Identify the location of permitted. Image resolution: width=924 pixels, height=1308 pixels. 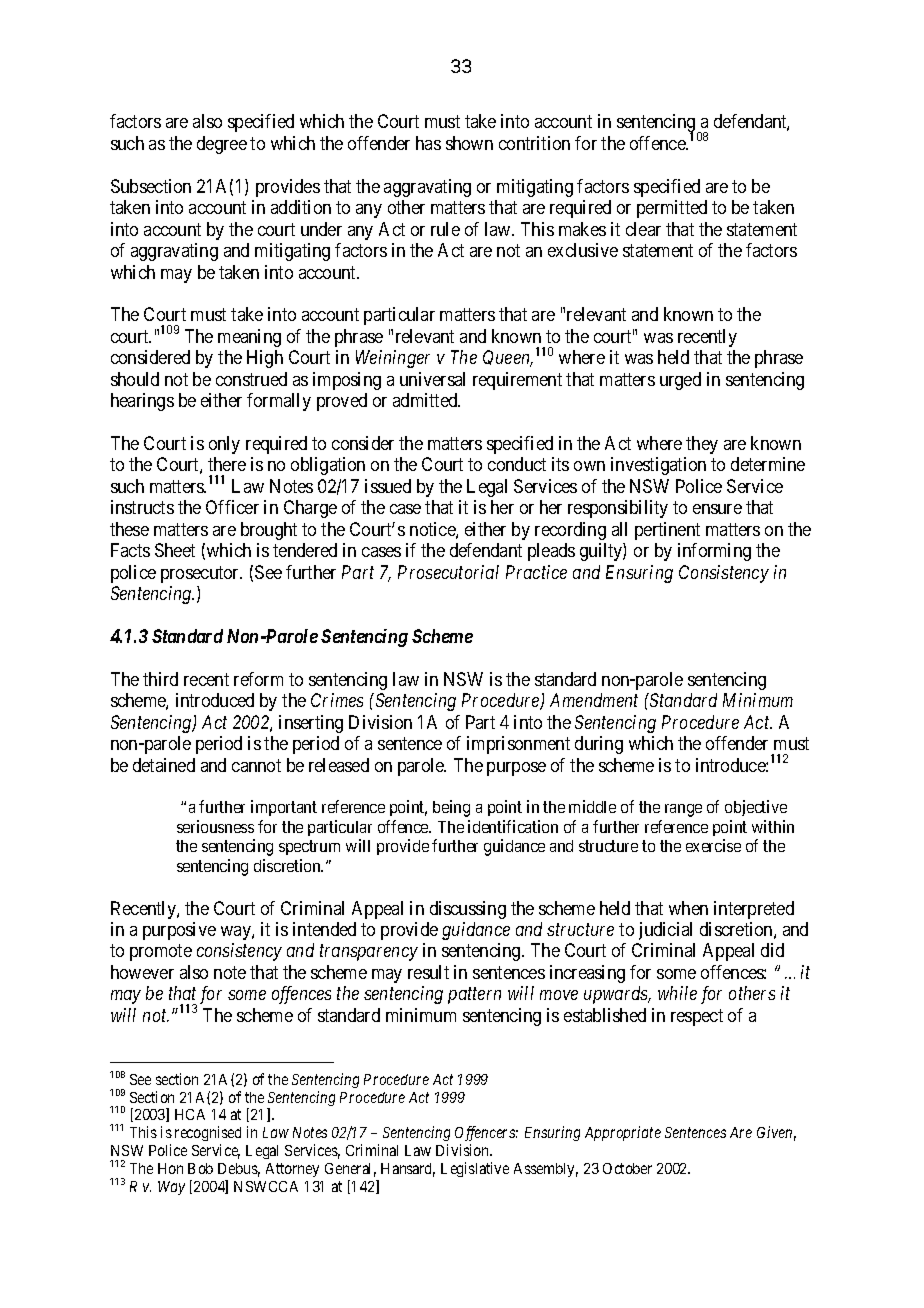
(672, 209).
